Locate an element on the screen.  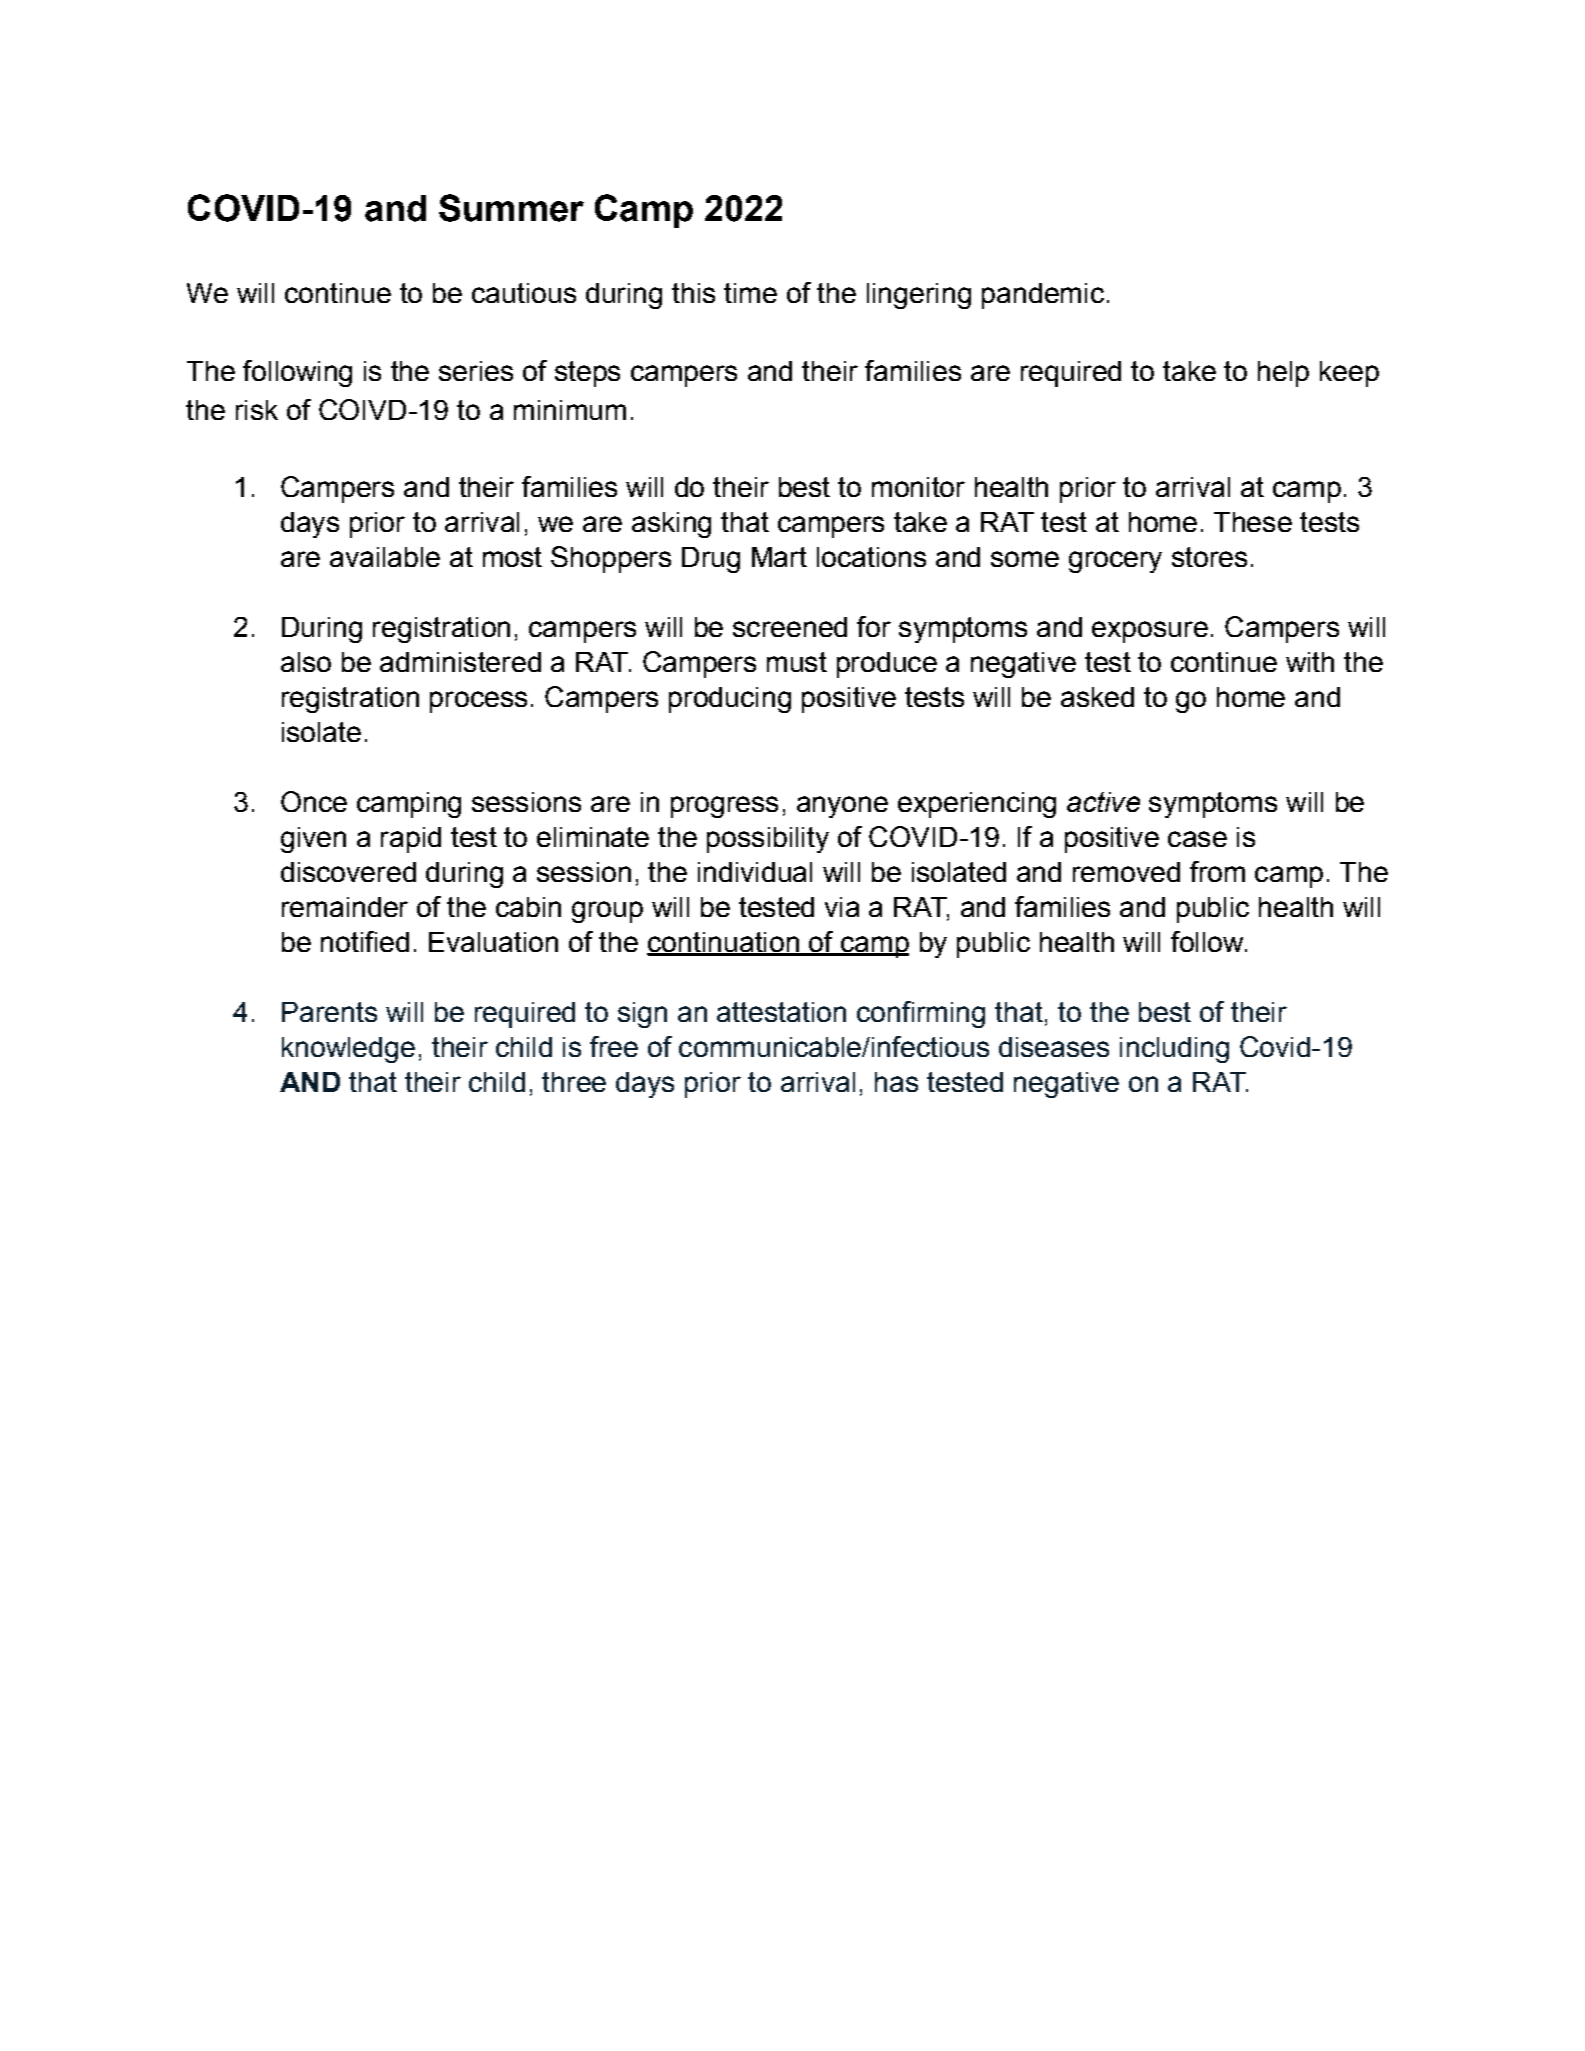
has is located at coordinates (896, 1082).
